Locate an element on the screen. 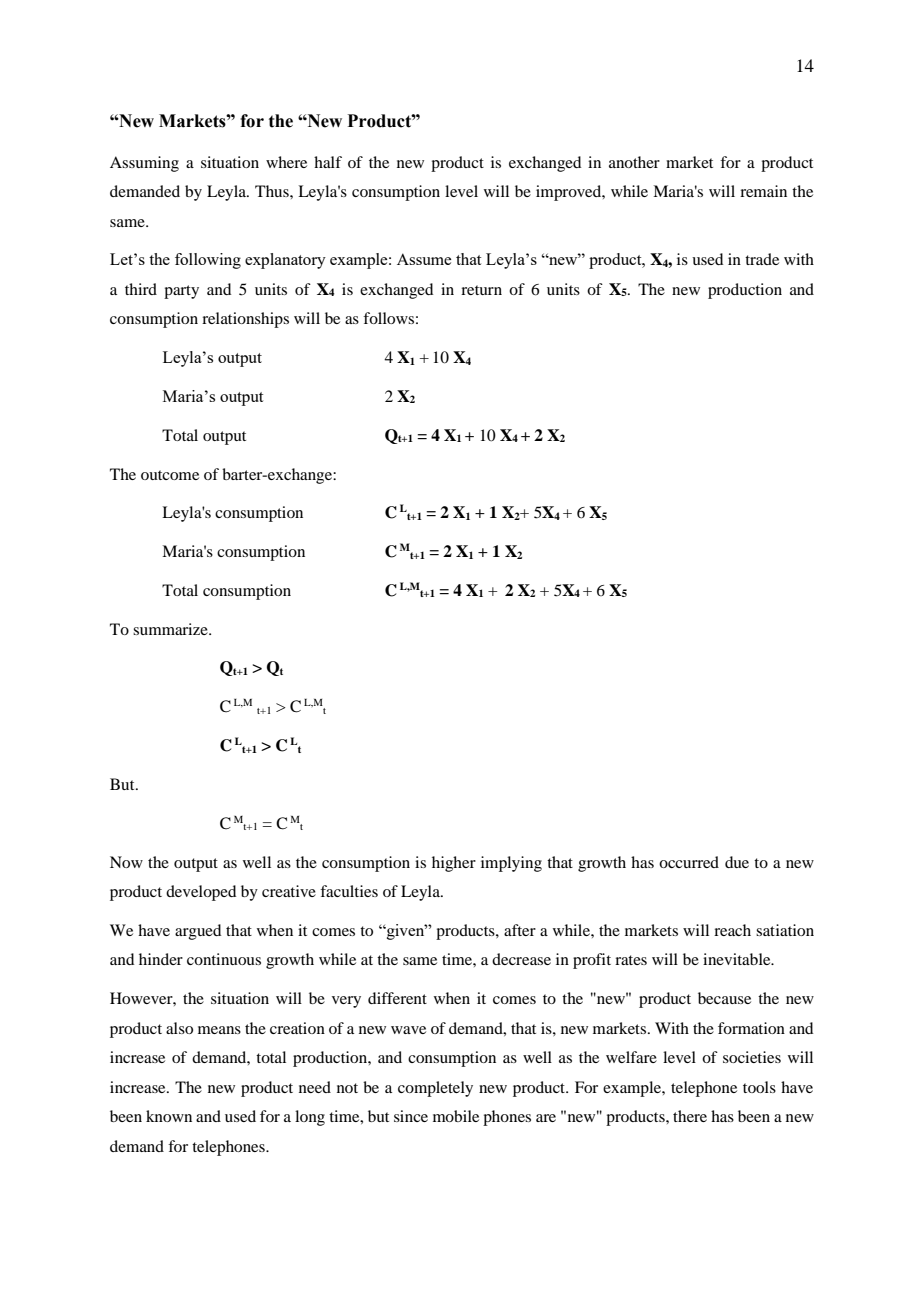 This screenshot has height=1308, width=924. summarize is located at coordinates (171, 629).
